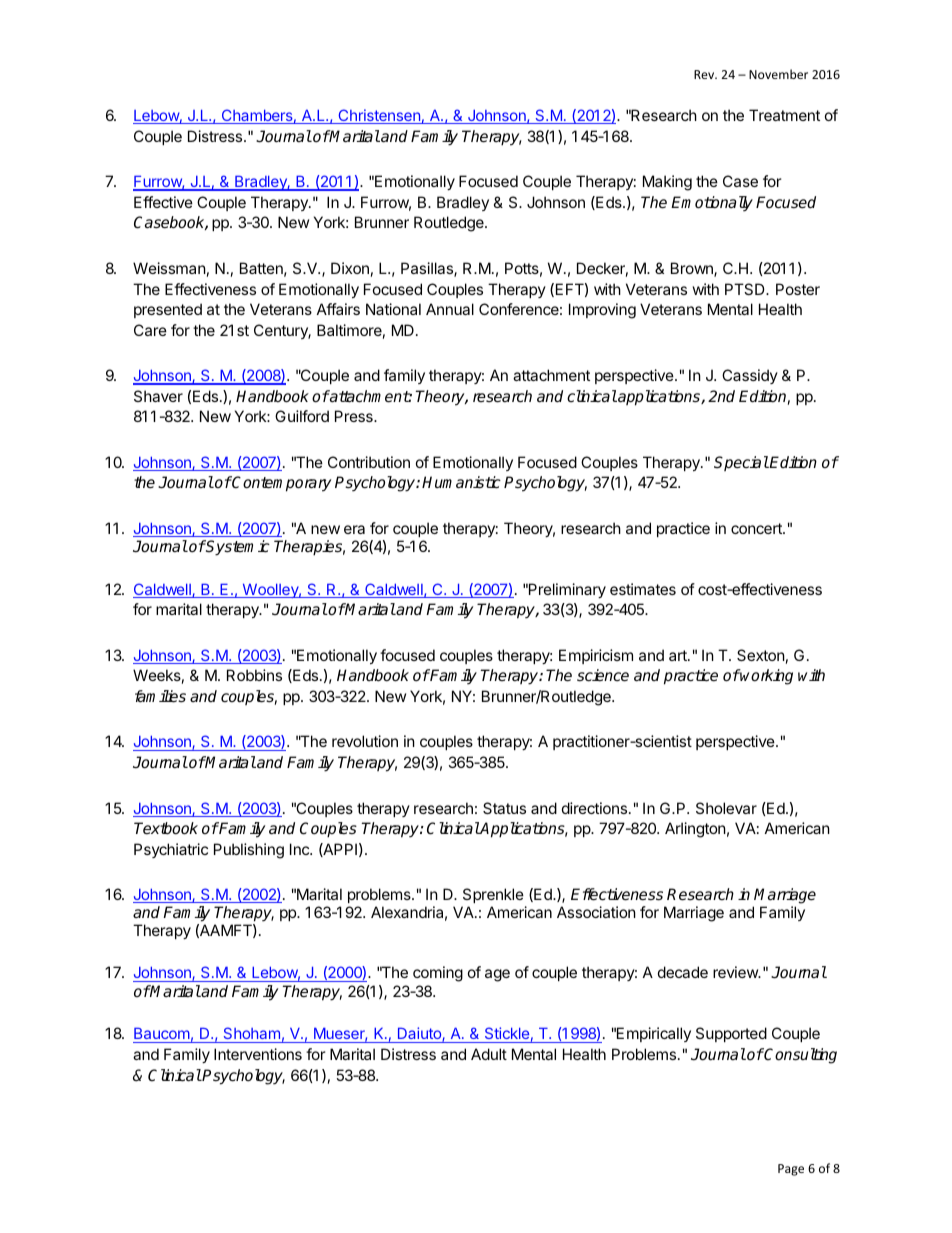  What do you see at coordinates (489, 1054) in the screenshot?
I see `Adult` at bounding box center [489, 1054].
